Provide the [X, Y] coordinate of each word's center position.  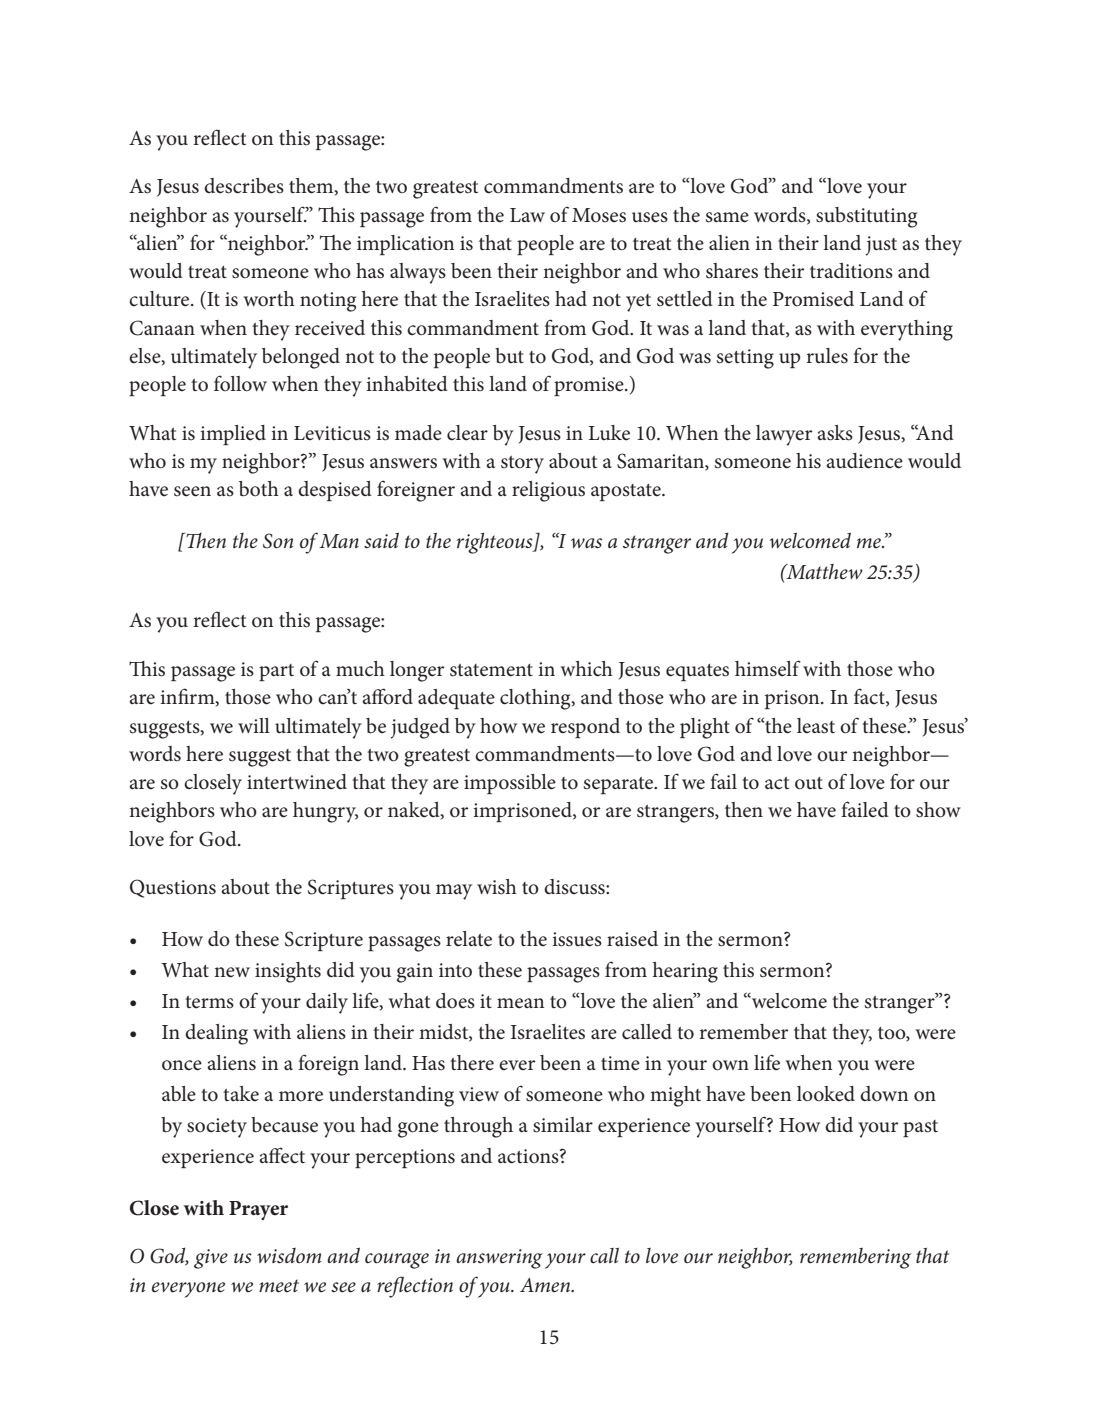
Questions [173, 888]
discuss [575, 887]
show [938, 810]
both [259, 489]
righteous [496, 543]
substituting [866, 217]
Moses [599, 215]
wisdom [289, 1255]
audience [864, 461]
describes [244, 186]
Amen [546, 1285]
